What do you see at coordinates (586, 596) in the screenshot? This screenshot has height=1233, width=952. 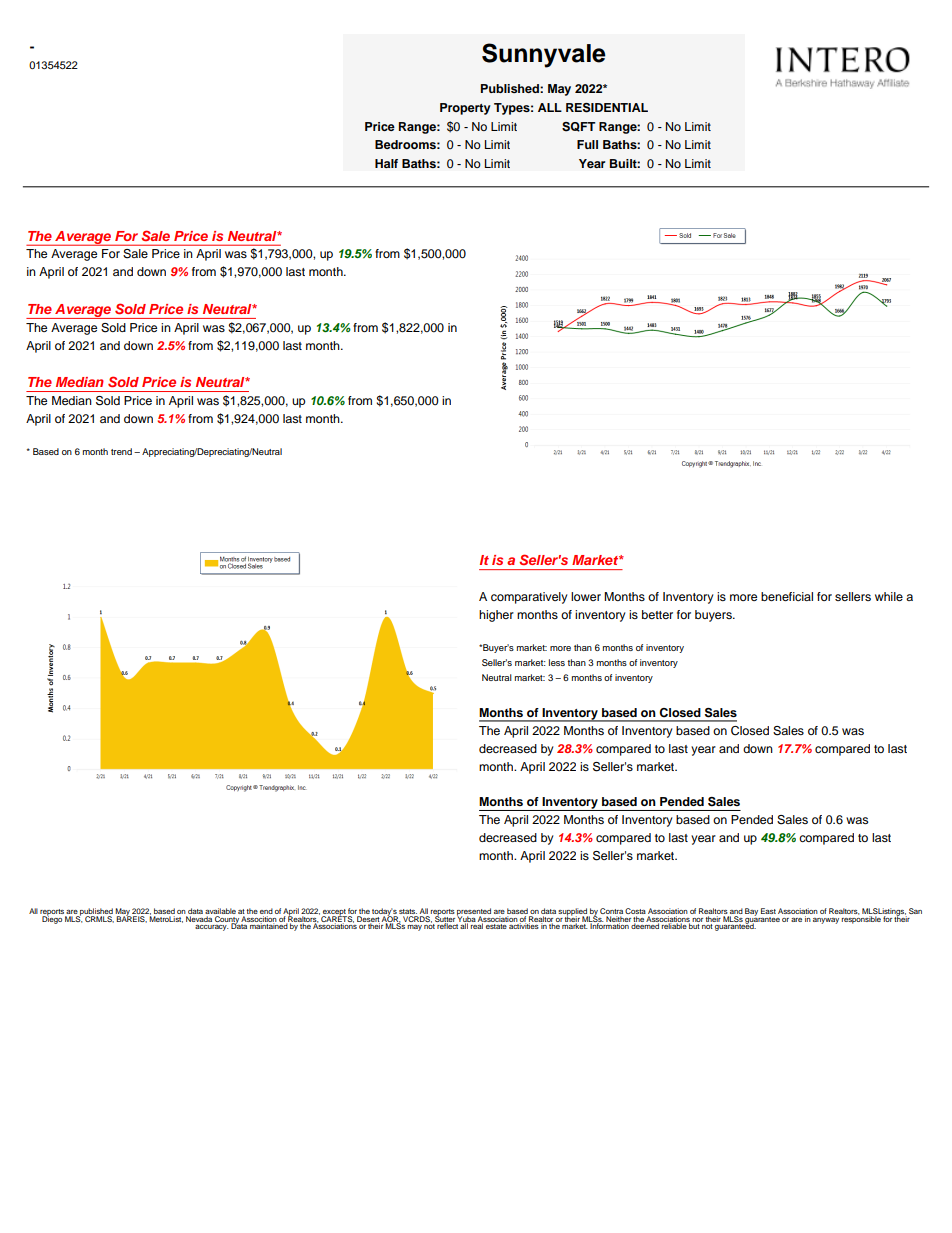 I see `lower` at bounding box center [586, 596].
